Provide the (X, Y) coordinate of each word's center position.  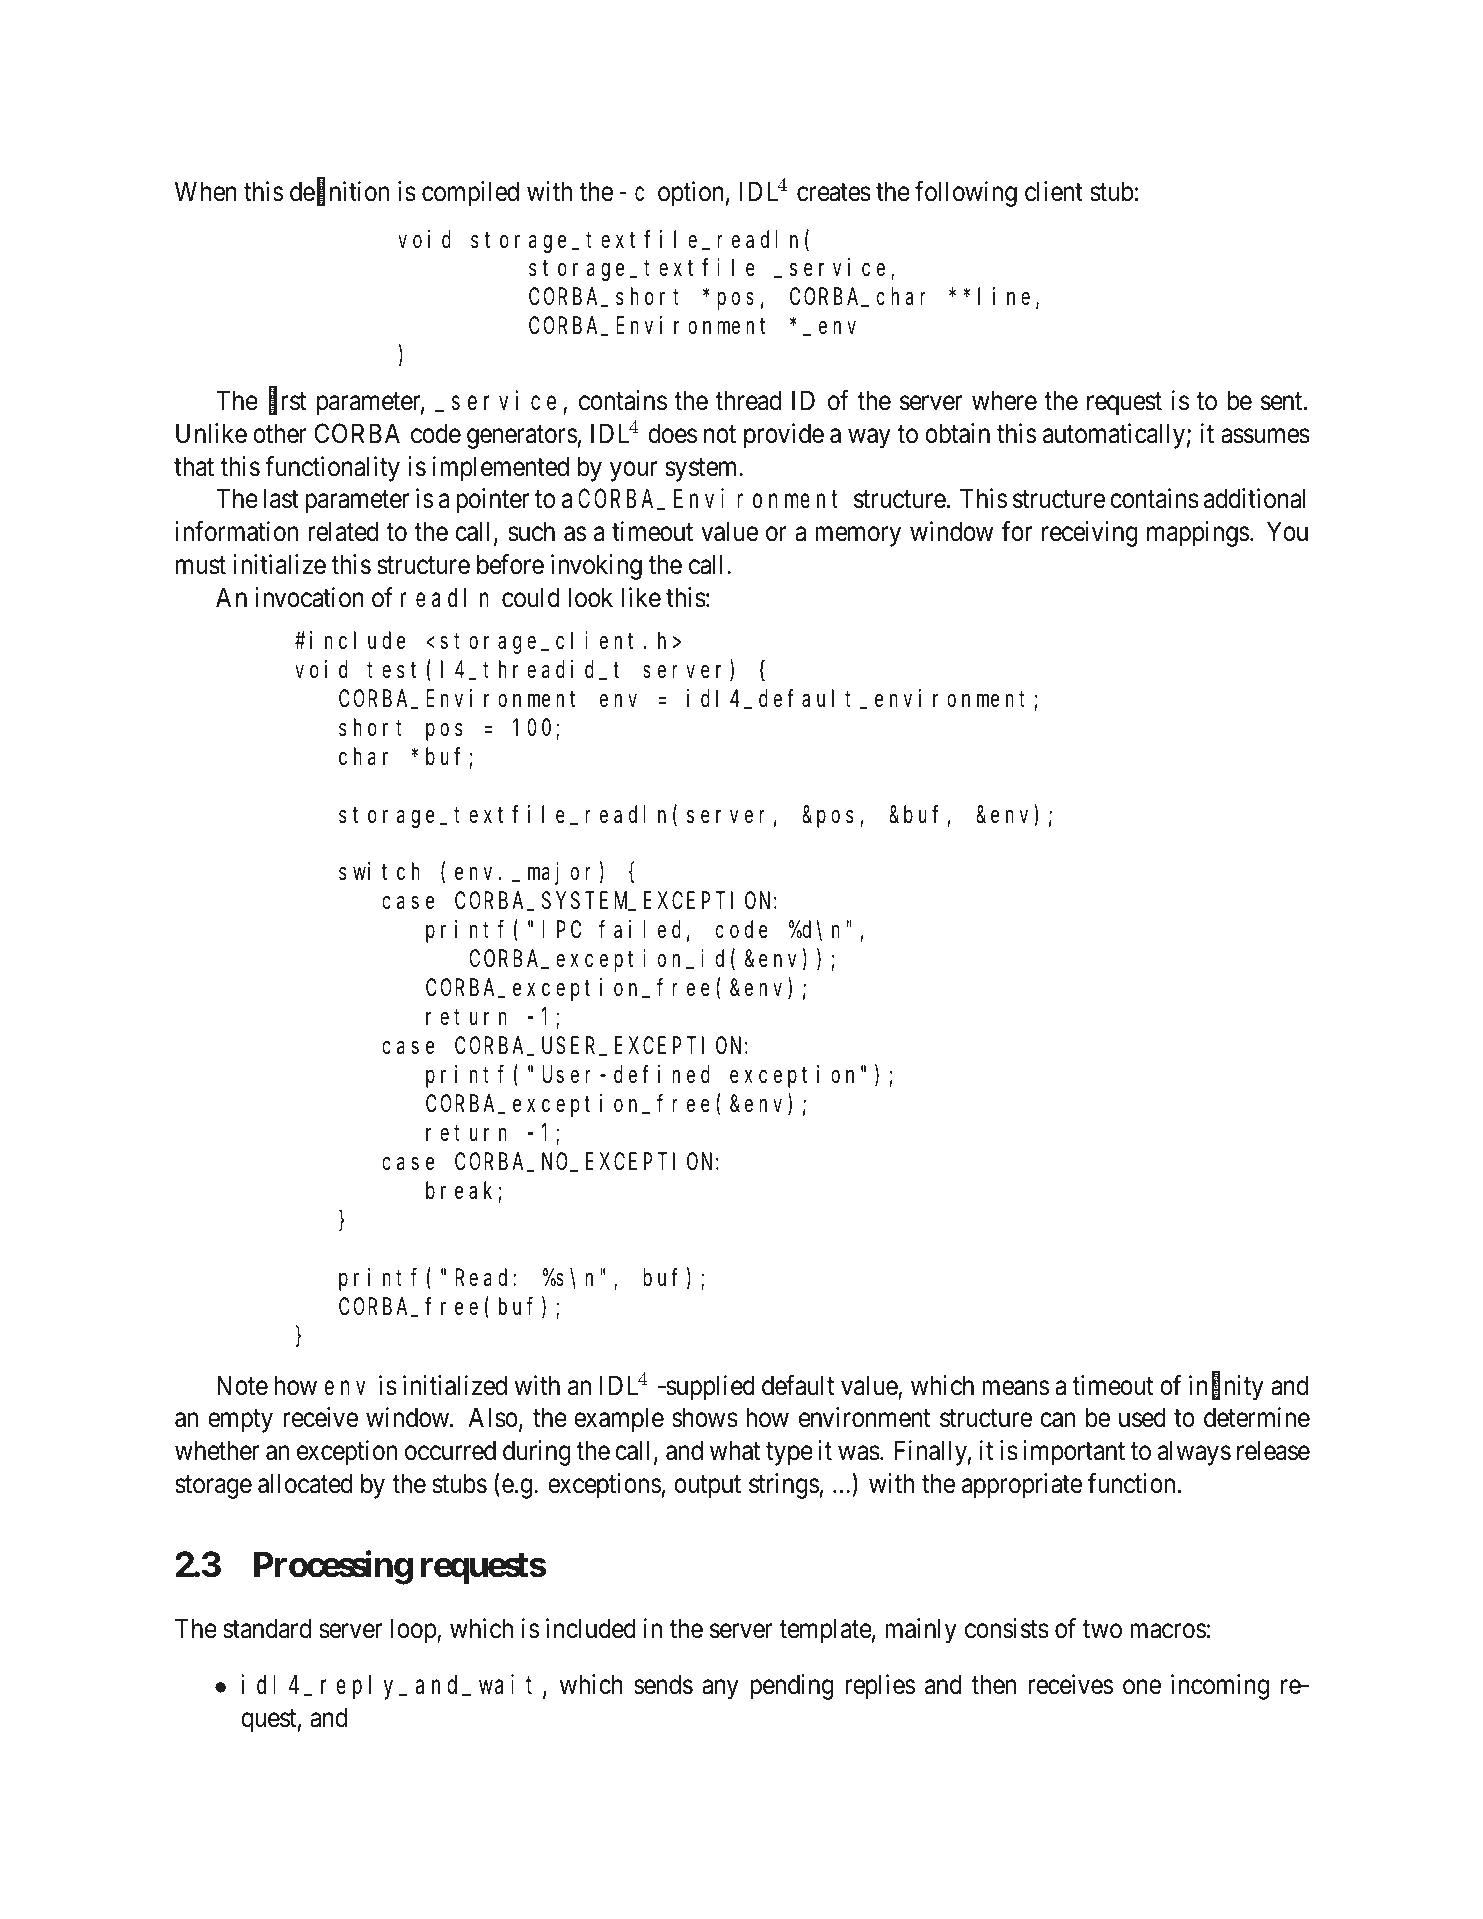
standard (267, 1628)
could (531, 597)
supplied (709, 1388)
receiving (1090, 534)
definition (339, 192)
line (1004, 296)
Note (242, 1385)
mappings (1198, 534)
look (590, 597)
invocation (309, 597)
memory (858, 537)
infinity (1226, 1388)
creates (834, 192)
